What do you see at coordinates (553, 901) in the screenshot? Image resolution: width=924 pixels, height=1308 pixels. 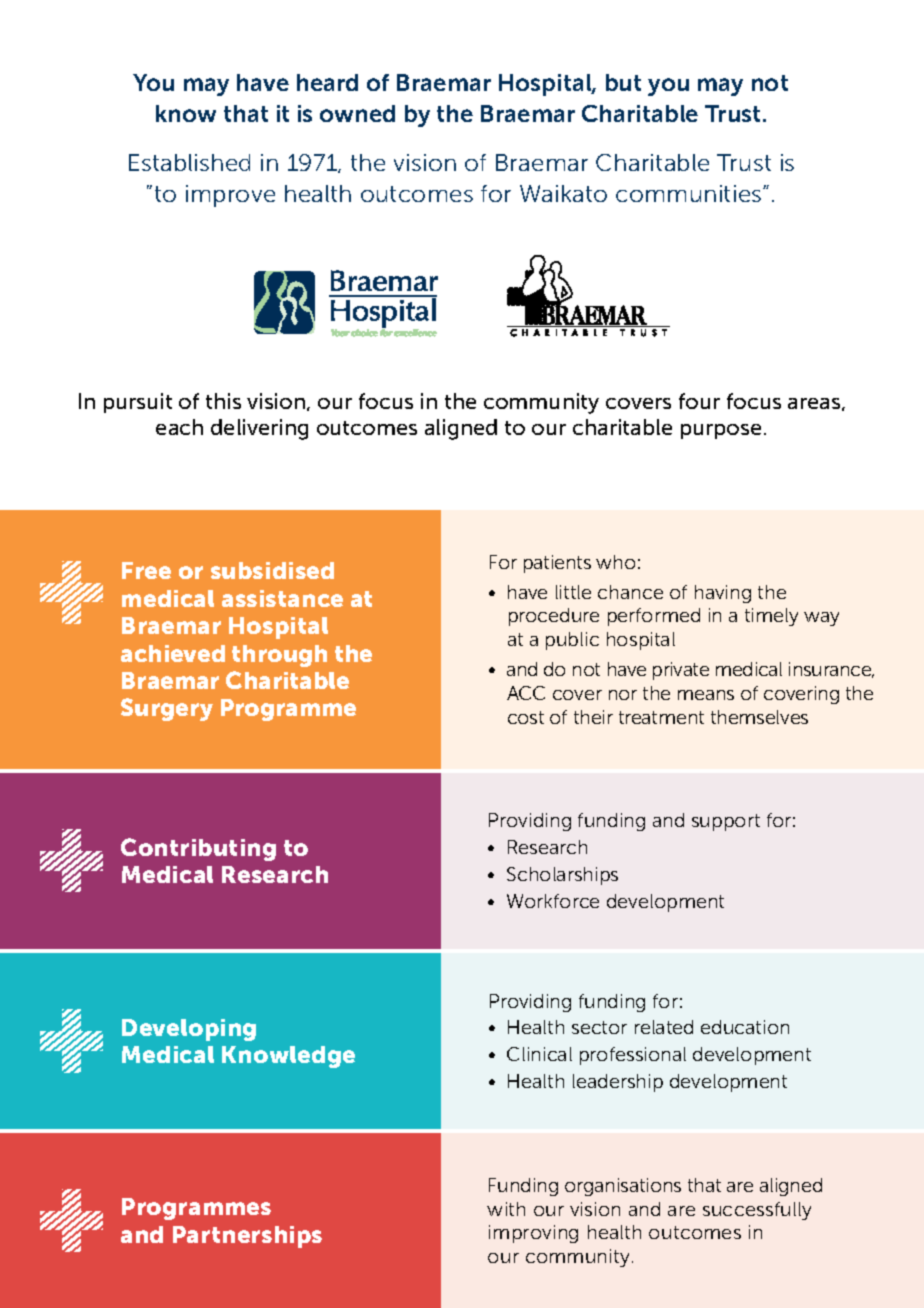 I see `Workforce` at bounding box center [553, 901].
